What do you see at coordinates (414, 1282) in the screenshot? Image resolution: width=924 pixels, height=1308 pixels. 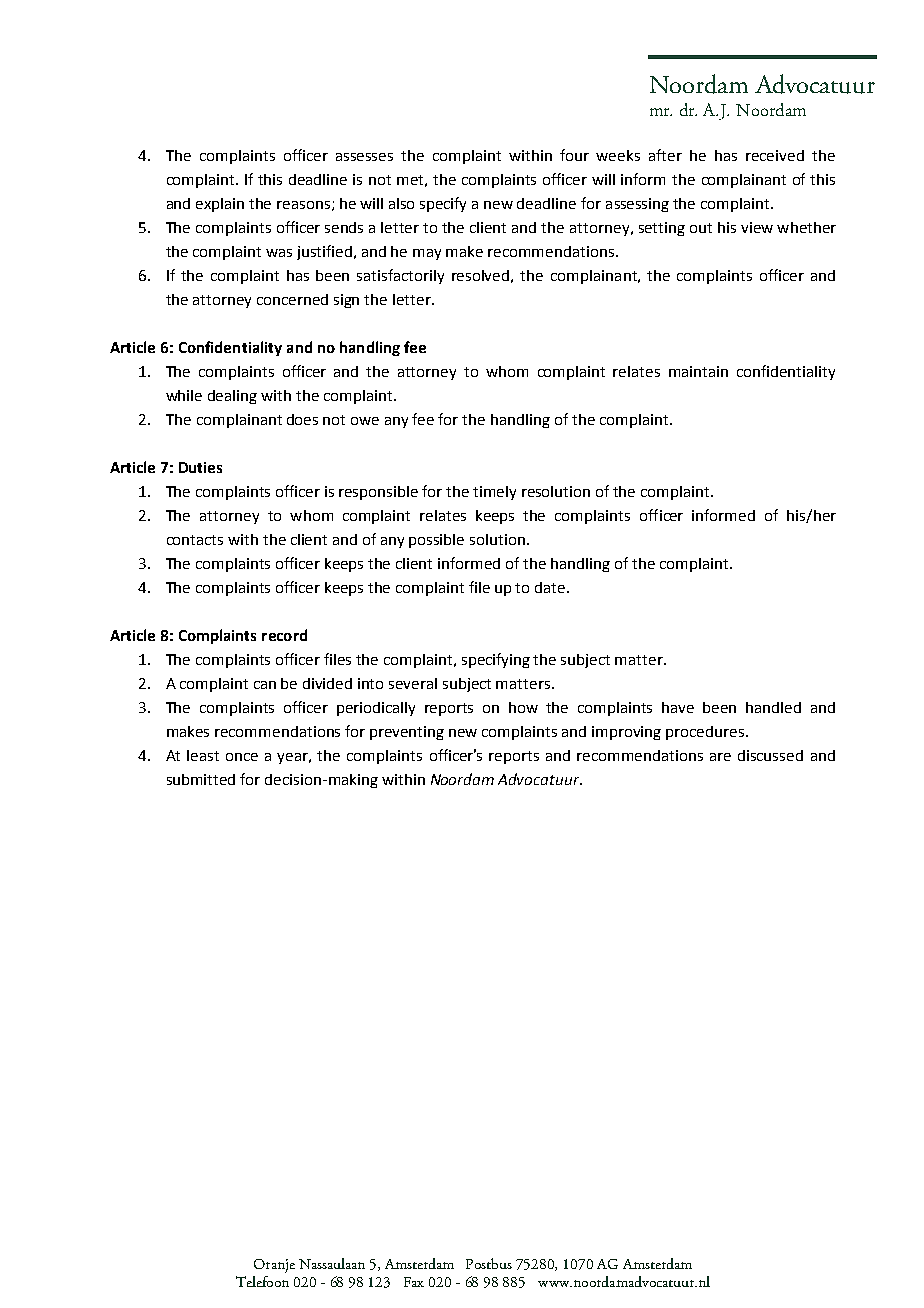 I see `Fax` at bounding box center [414, 1282].
